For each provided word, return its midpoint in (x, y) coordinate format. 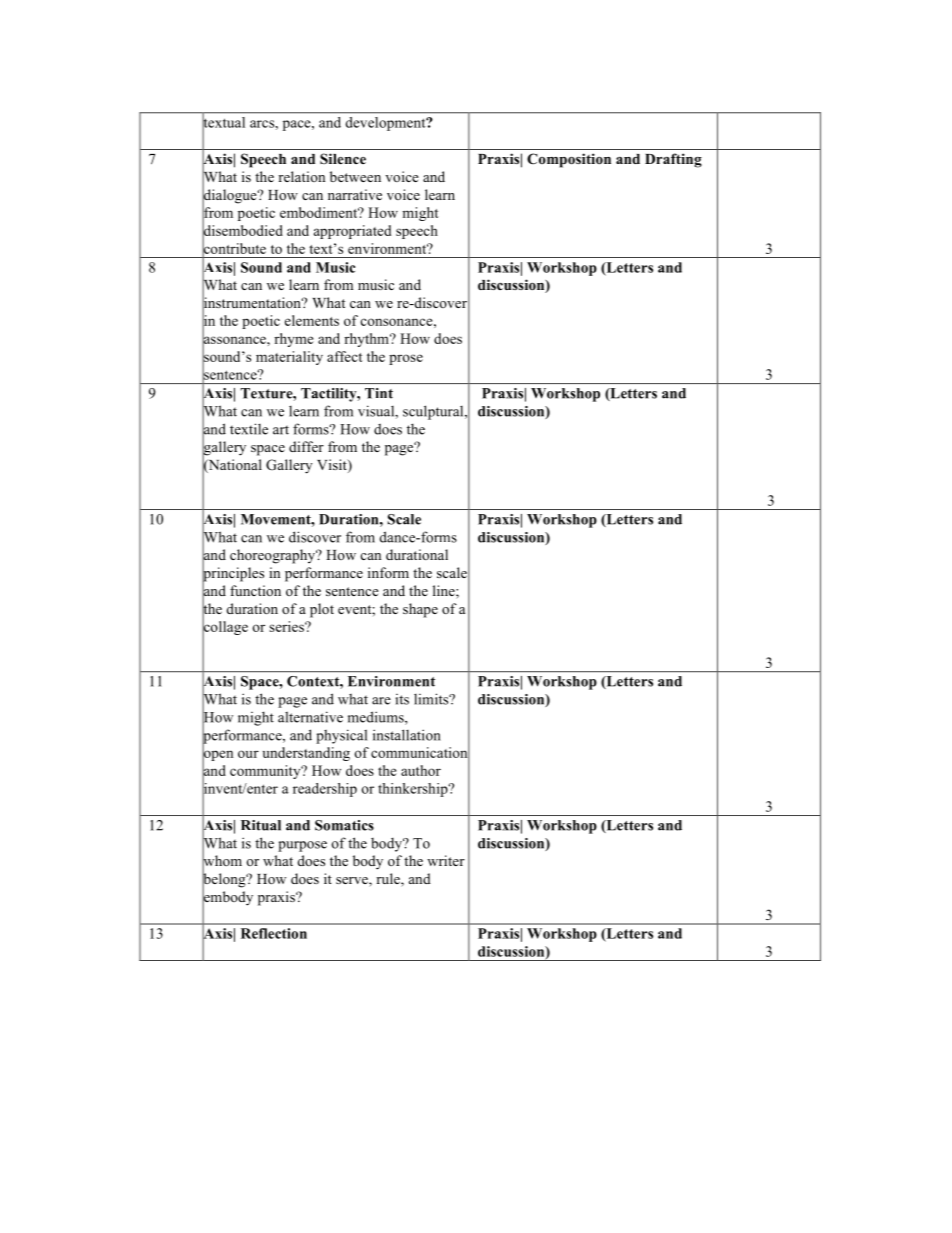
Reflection (274, 933)
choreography (274, 556)
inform (388, 572)
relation (301, 176)
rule (389, 880)
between (355, 176)
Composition (569, 160)
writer (446, 860)
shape (420, 610)
